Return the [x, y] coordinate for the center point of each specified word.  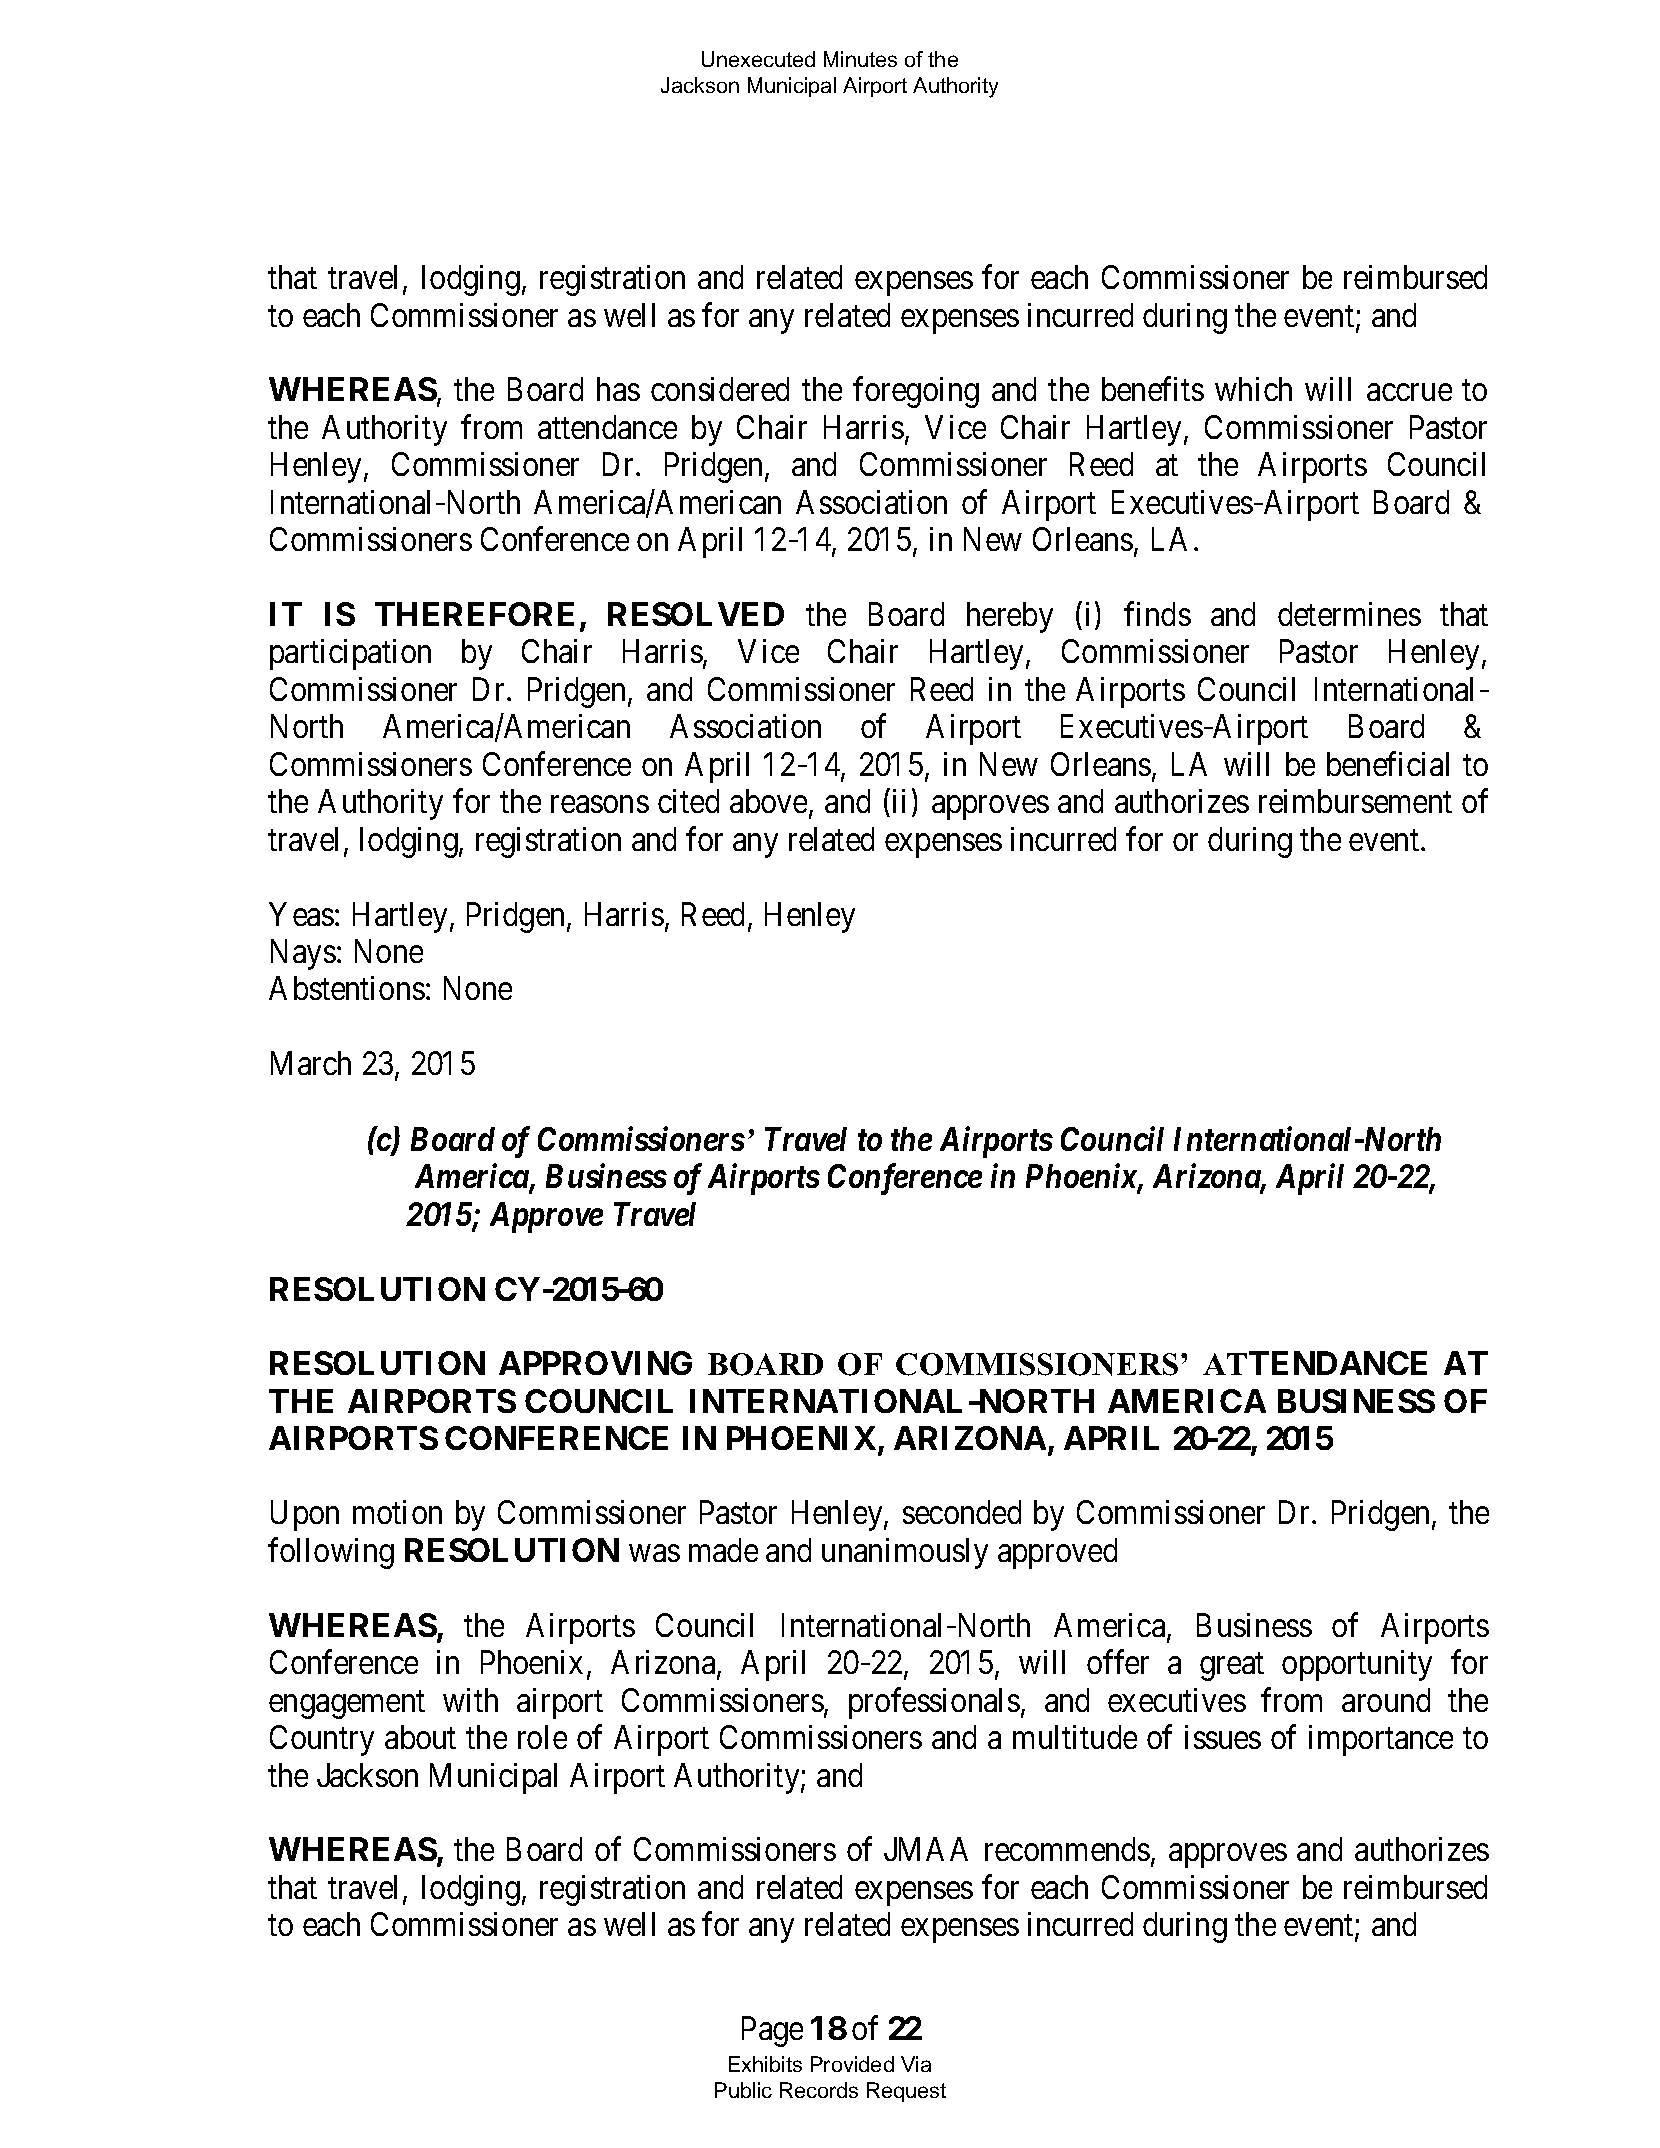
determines [1349, 614]
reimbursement [1355, 801]
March [311, 1063]
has [618, 389]
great [1232, 1667]
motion [397, 1512]
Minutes [860, 59]
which [1253, 389]
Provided [852, 2064]
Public [743, 2090]
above [768, 801]
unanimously [905, 1553]
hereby [1010, 617]
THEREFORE [474, 614]
